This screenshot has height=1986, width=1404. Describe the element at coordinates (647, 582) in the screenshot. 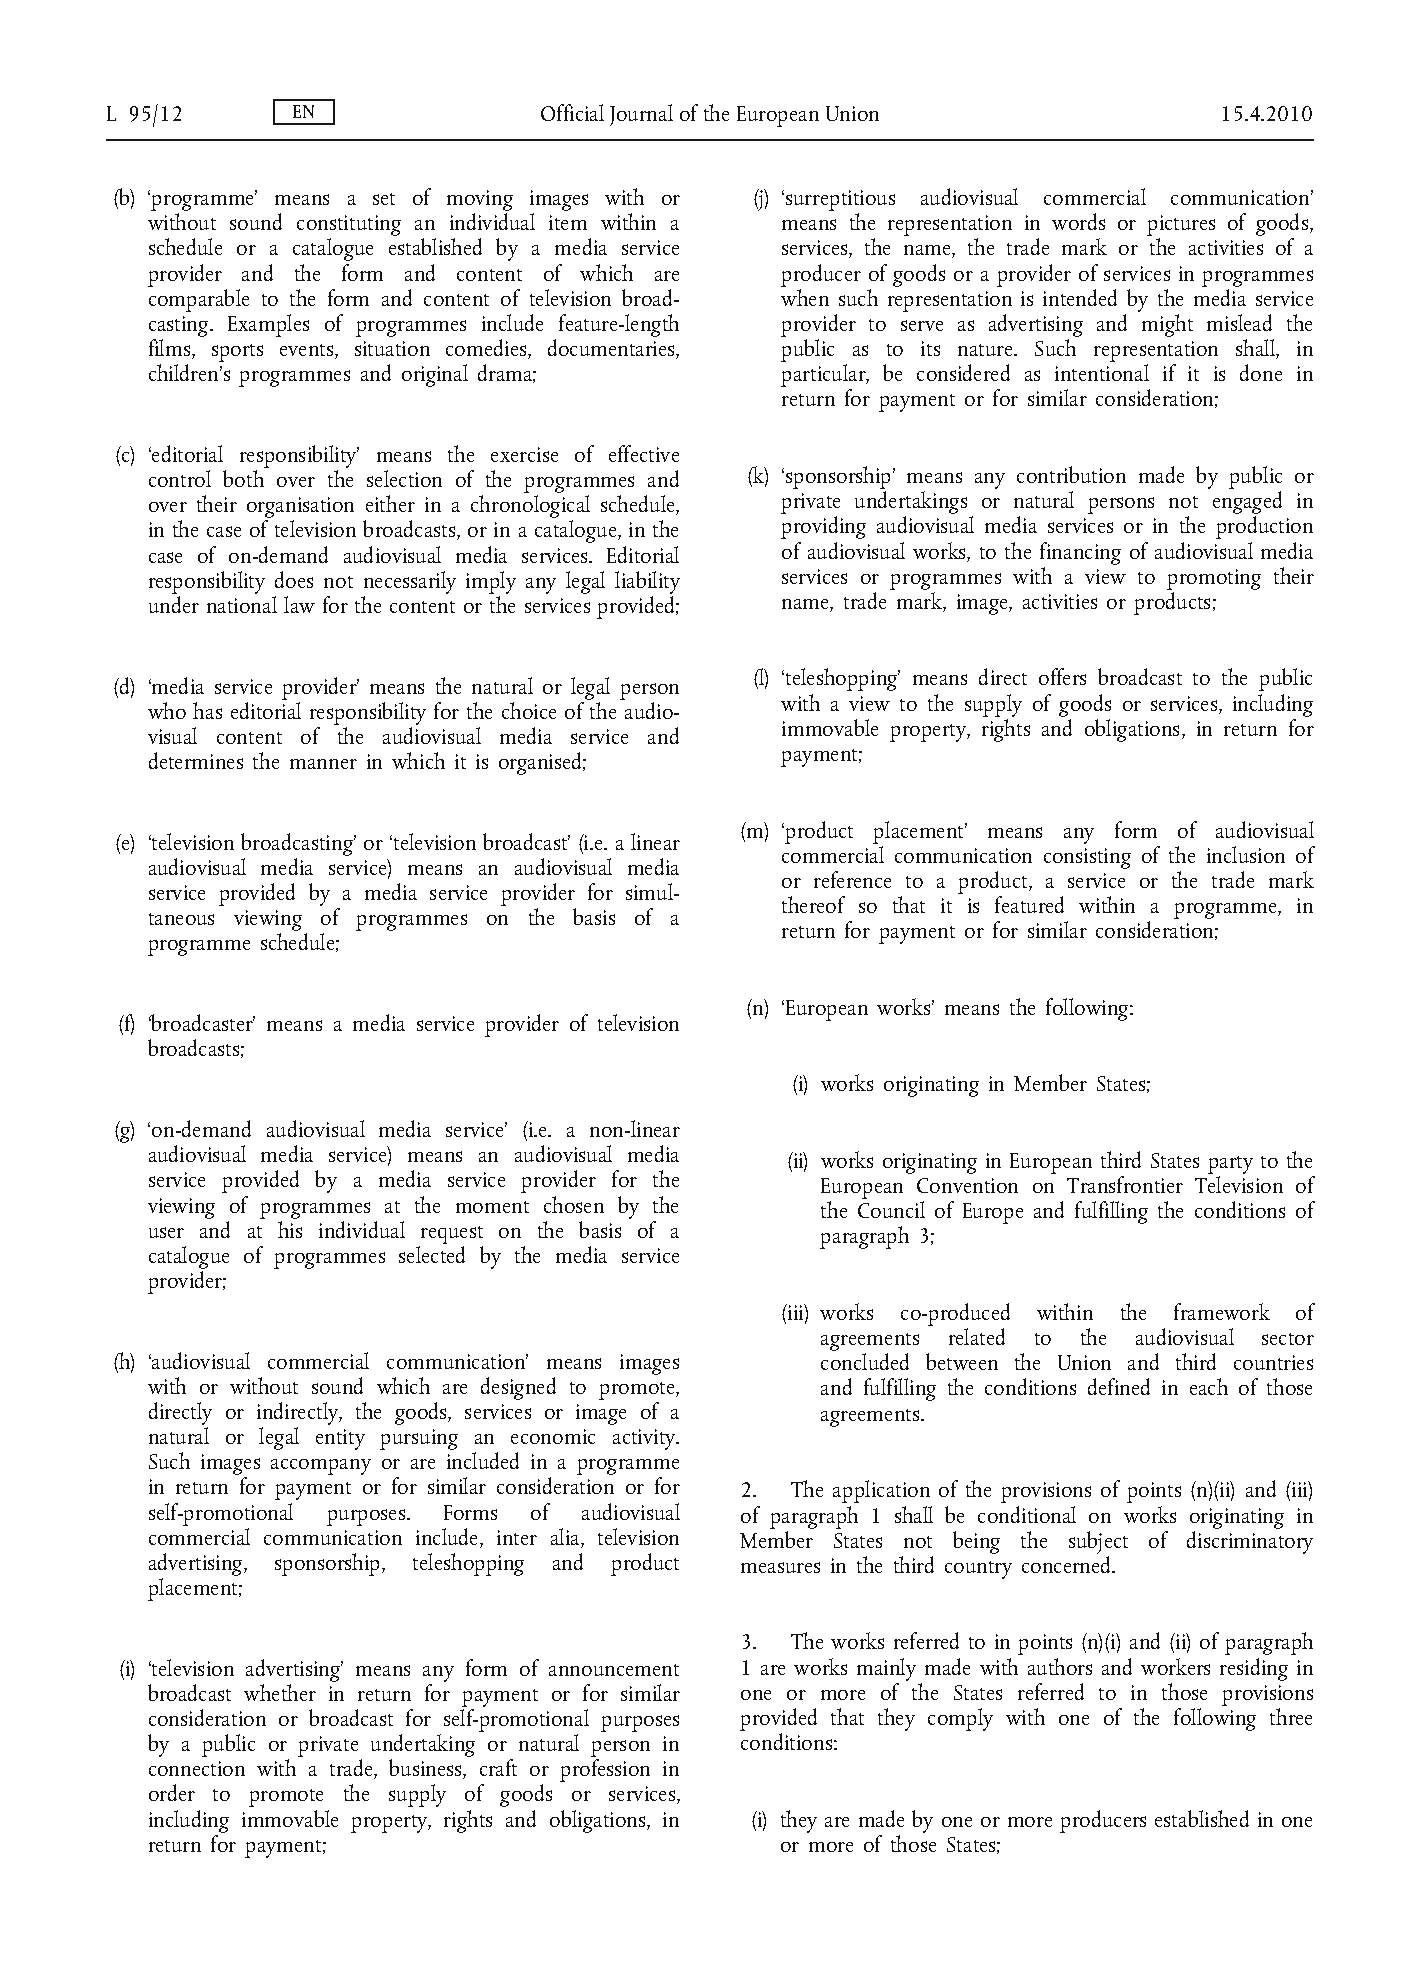

I see `liability` at that location.
